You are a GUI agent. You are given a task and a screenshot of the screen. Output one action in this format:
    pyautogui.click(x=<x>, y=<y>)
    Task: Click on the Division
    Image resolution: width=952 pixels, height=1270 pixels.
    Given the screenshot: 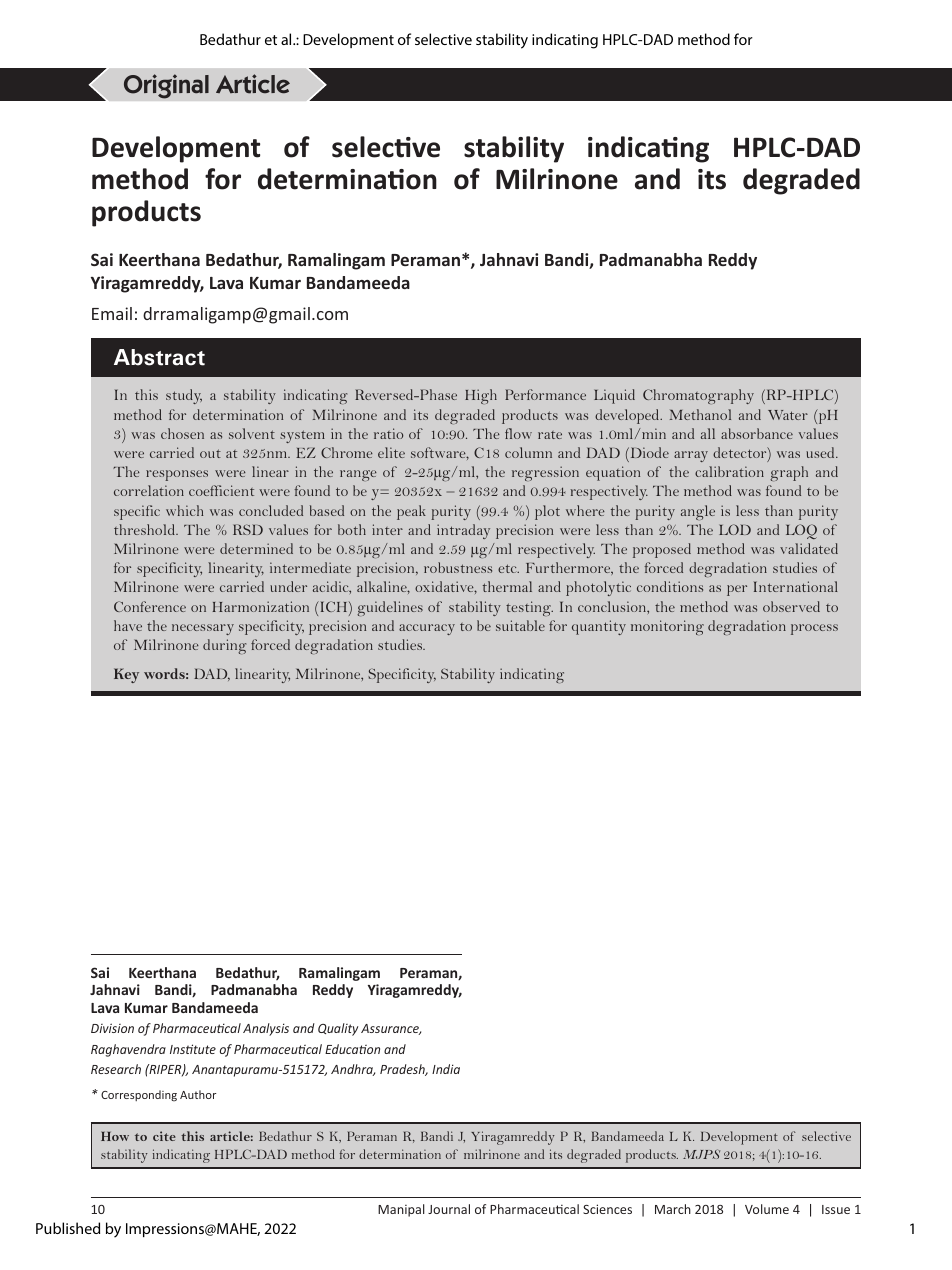 What is the action you would take?
    pyautogui.click(x=112, y=1028)
